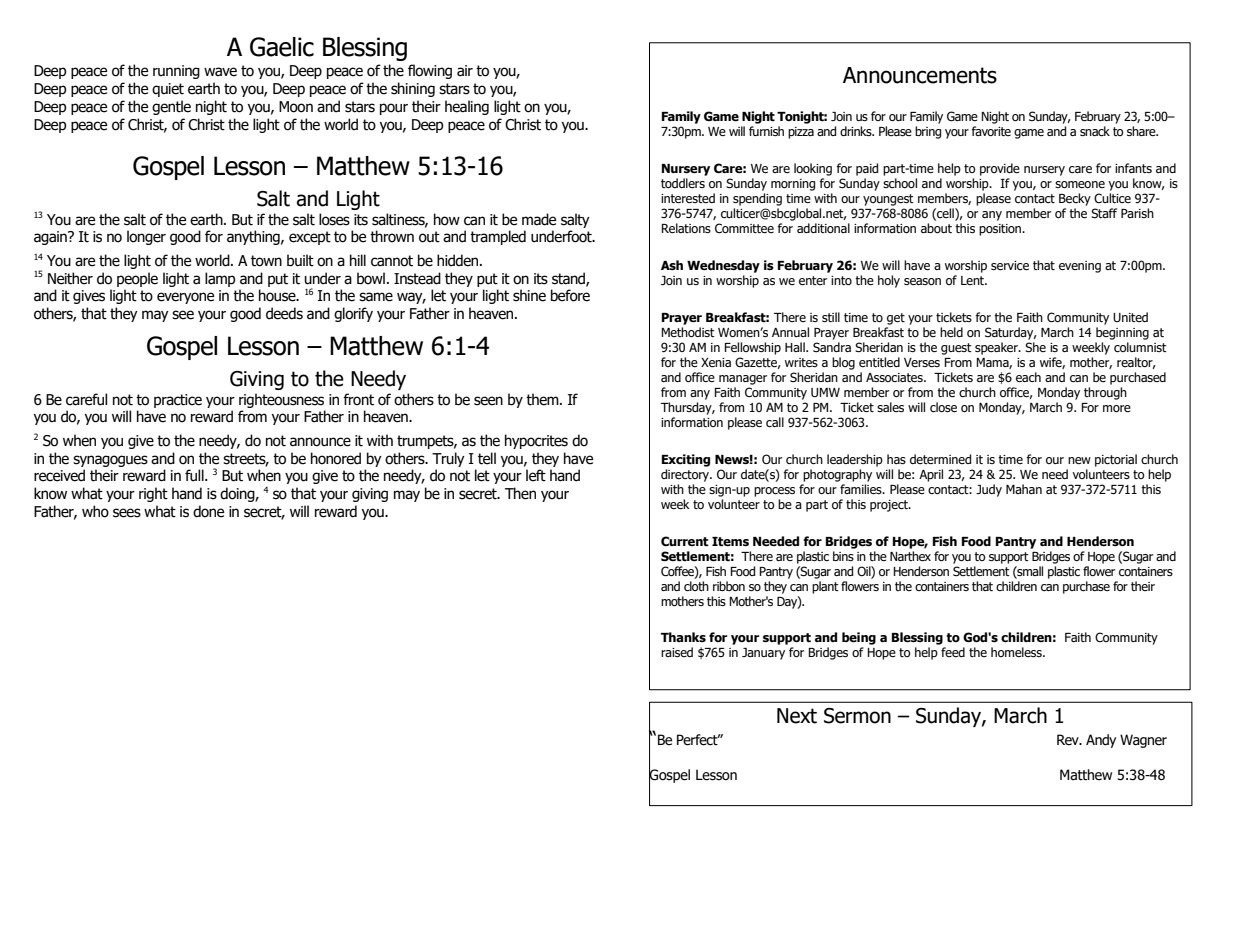 Image resolution: width=1233 pixels, height=952 pixels. Describe the element at coordinates (991, 131) in the image. I see `favorite` at that location.
